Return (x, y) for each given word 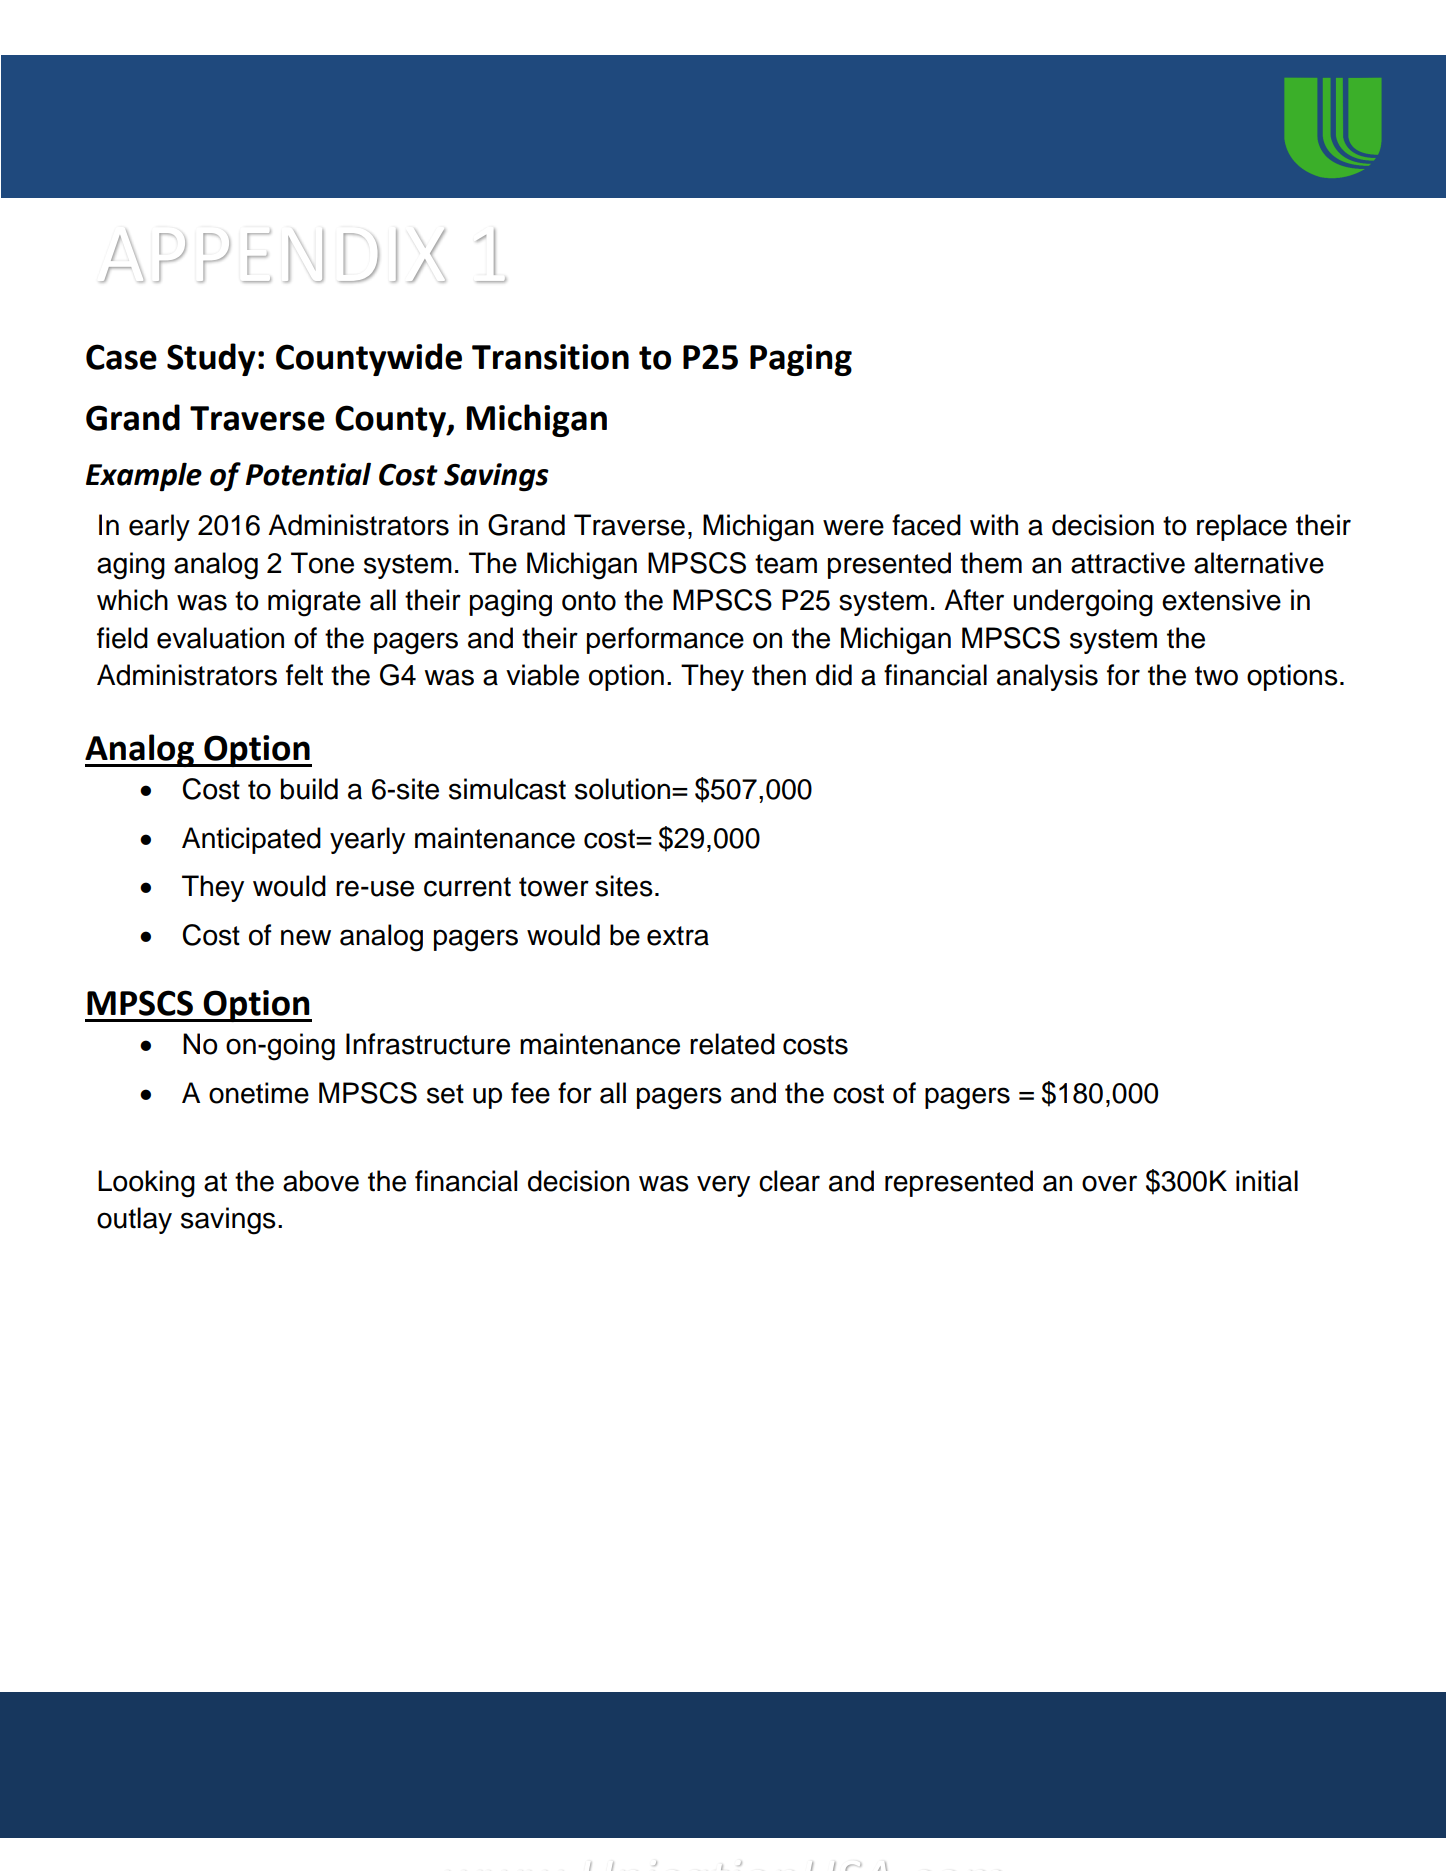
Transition (550, 357)
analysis (1047, 677)
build (309, 789)
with (994, 525)
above (321, 1181)
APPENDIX (273, 255)
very (723, 1186)
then (779, 675)
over (1109, 1183)
